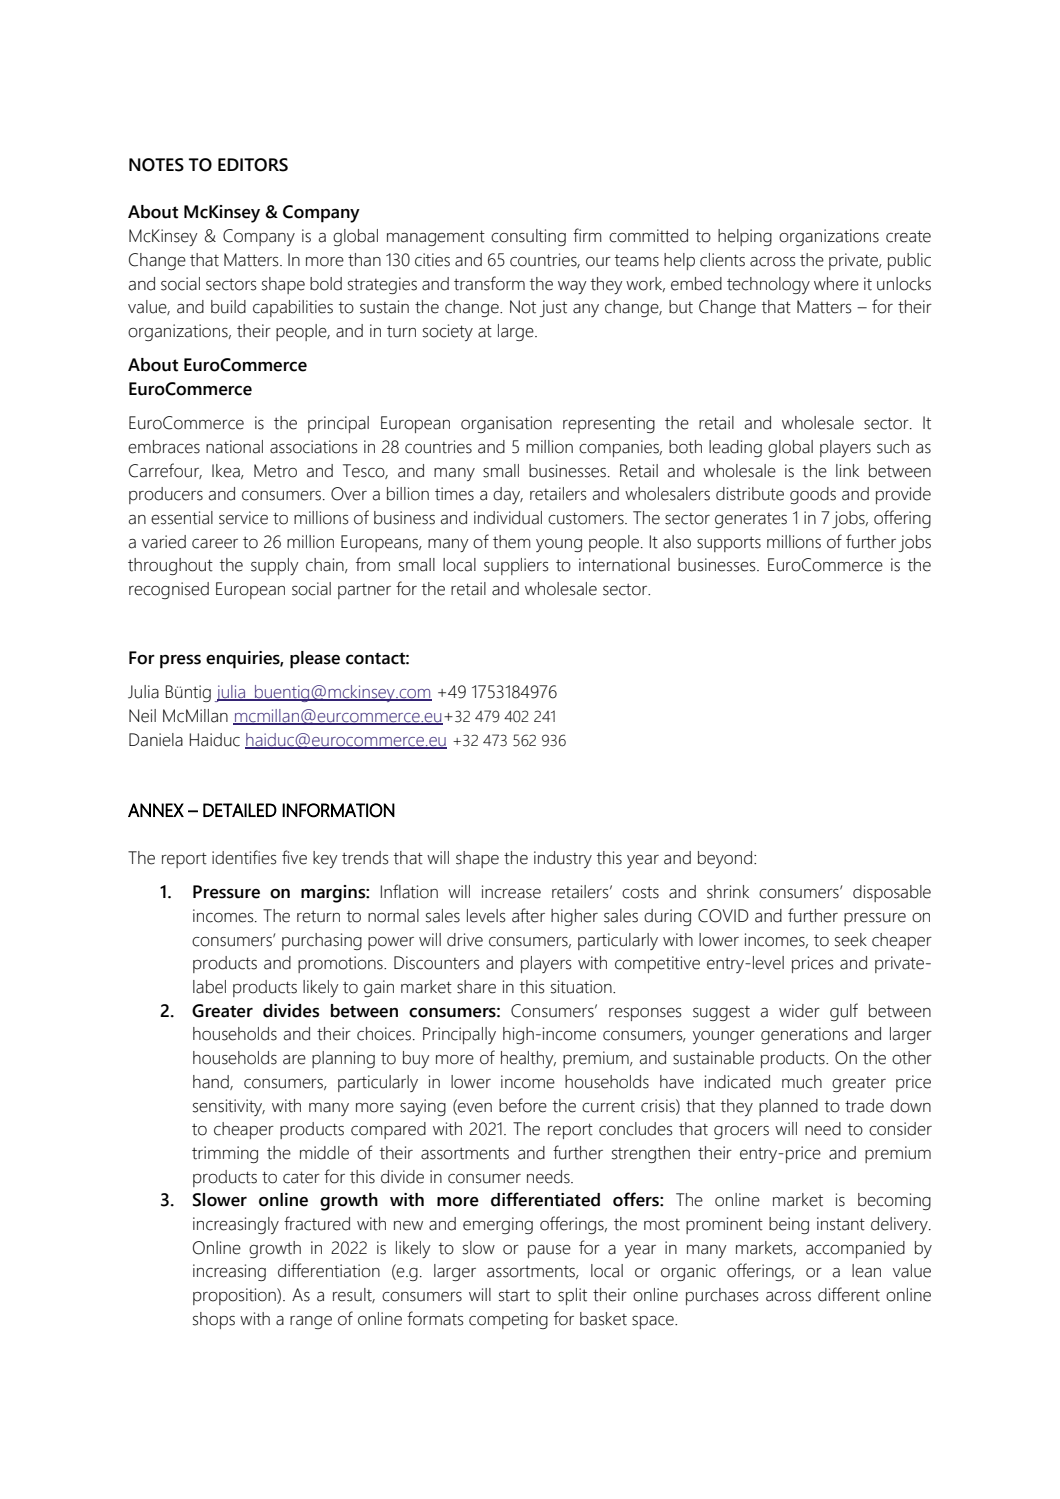  Describe the element at coordinates (514, 1296) in the page. I see `start` at that location.
